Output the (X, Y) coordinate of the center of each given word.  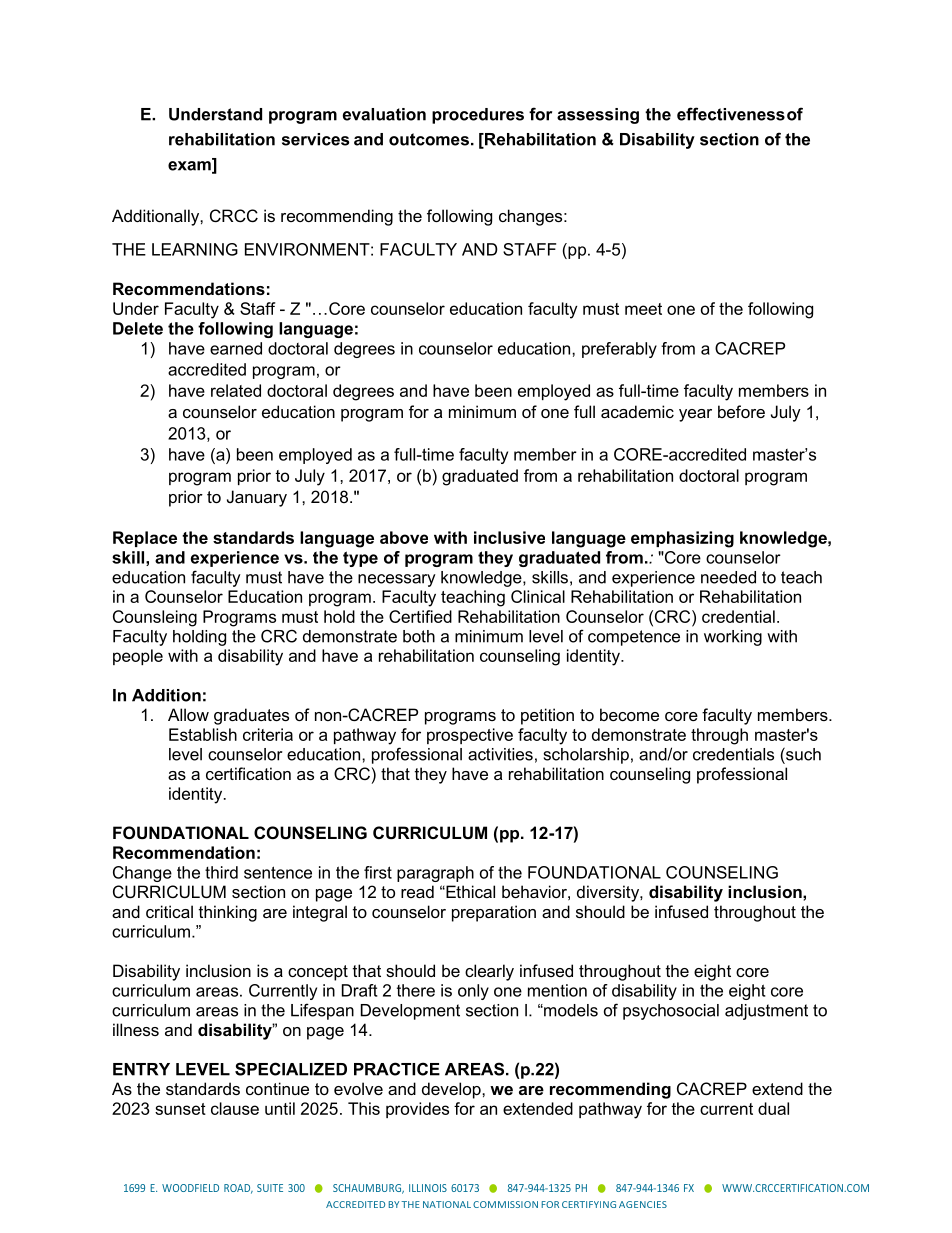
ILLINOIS (428, 1188)
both (419, 636)
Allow (188, 714)
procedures (478, 116)
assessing (598, 116)
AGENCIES (643, 1204)
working (733, 638)
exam (190, 166)
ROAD (238, 1189)
